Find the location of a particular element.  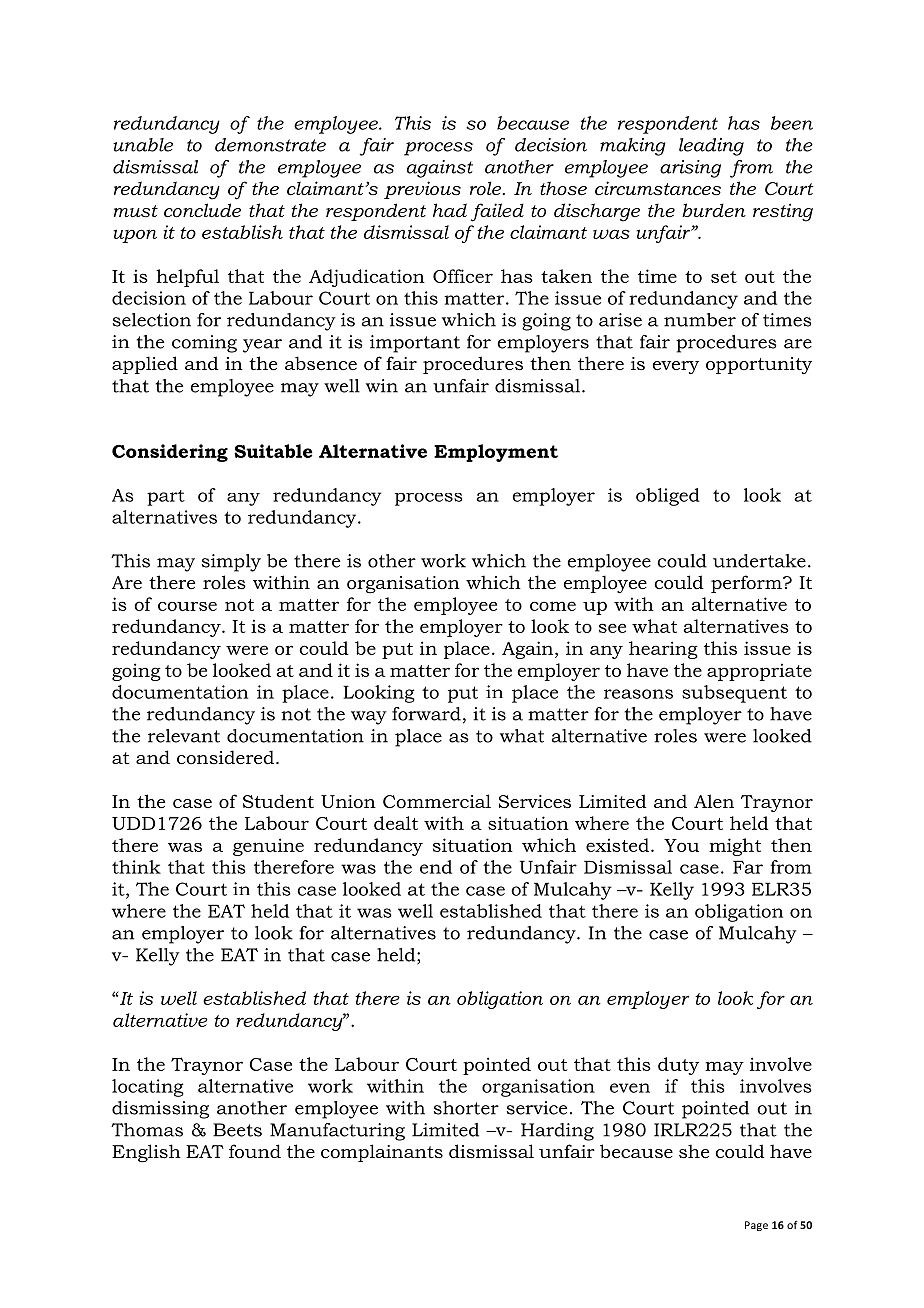

previous is located at coordinates (422, 190).
